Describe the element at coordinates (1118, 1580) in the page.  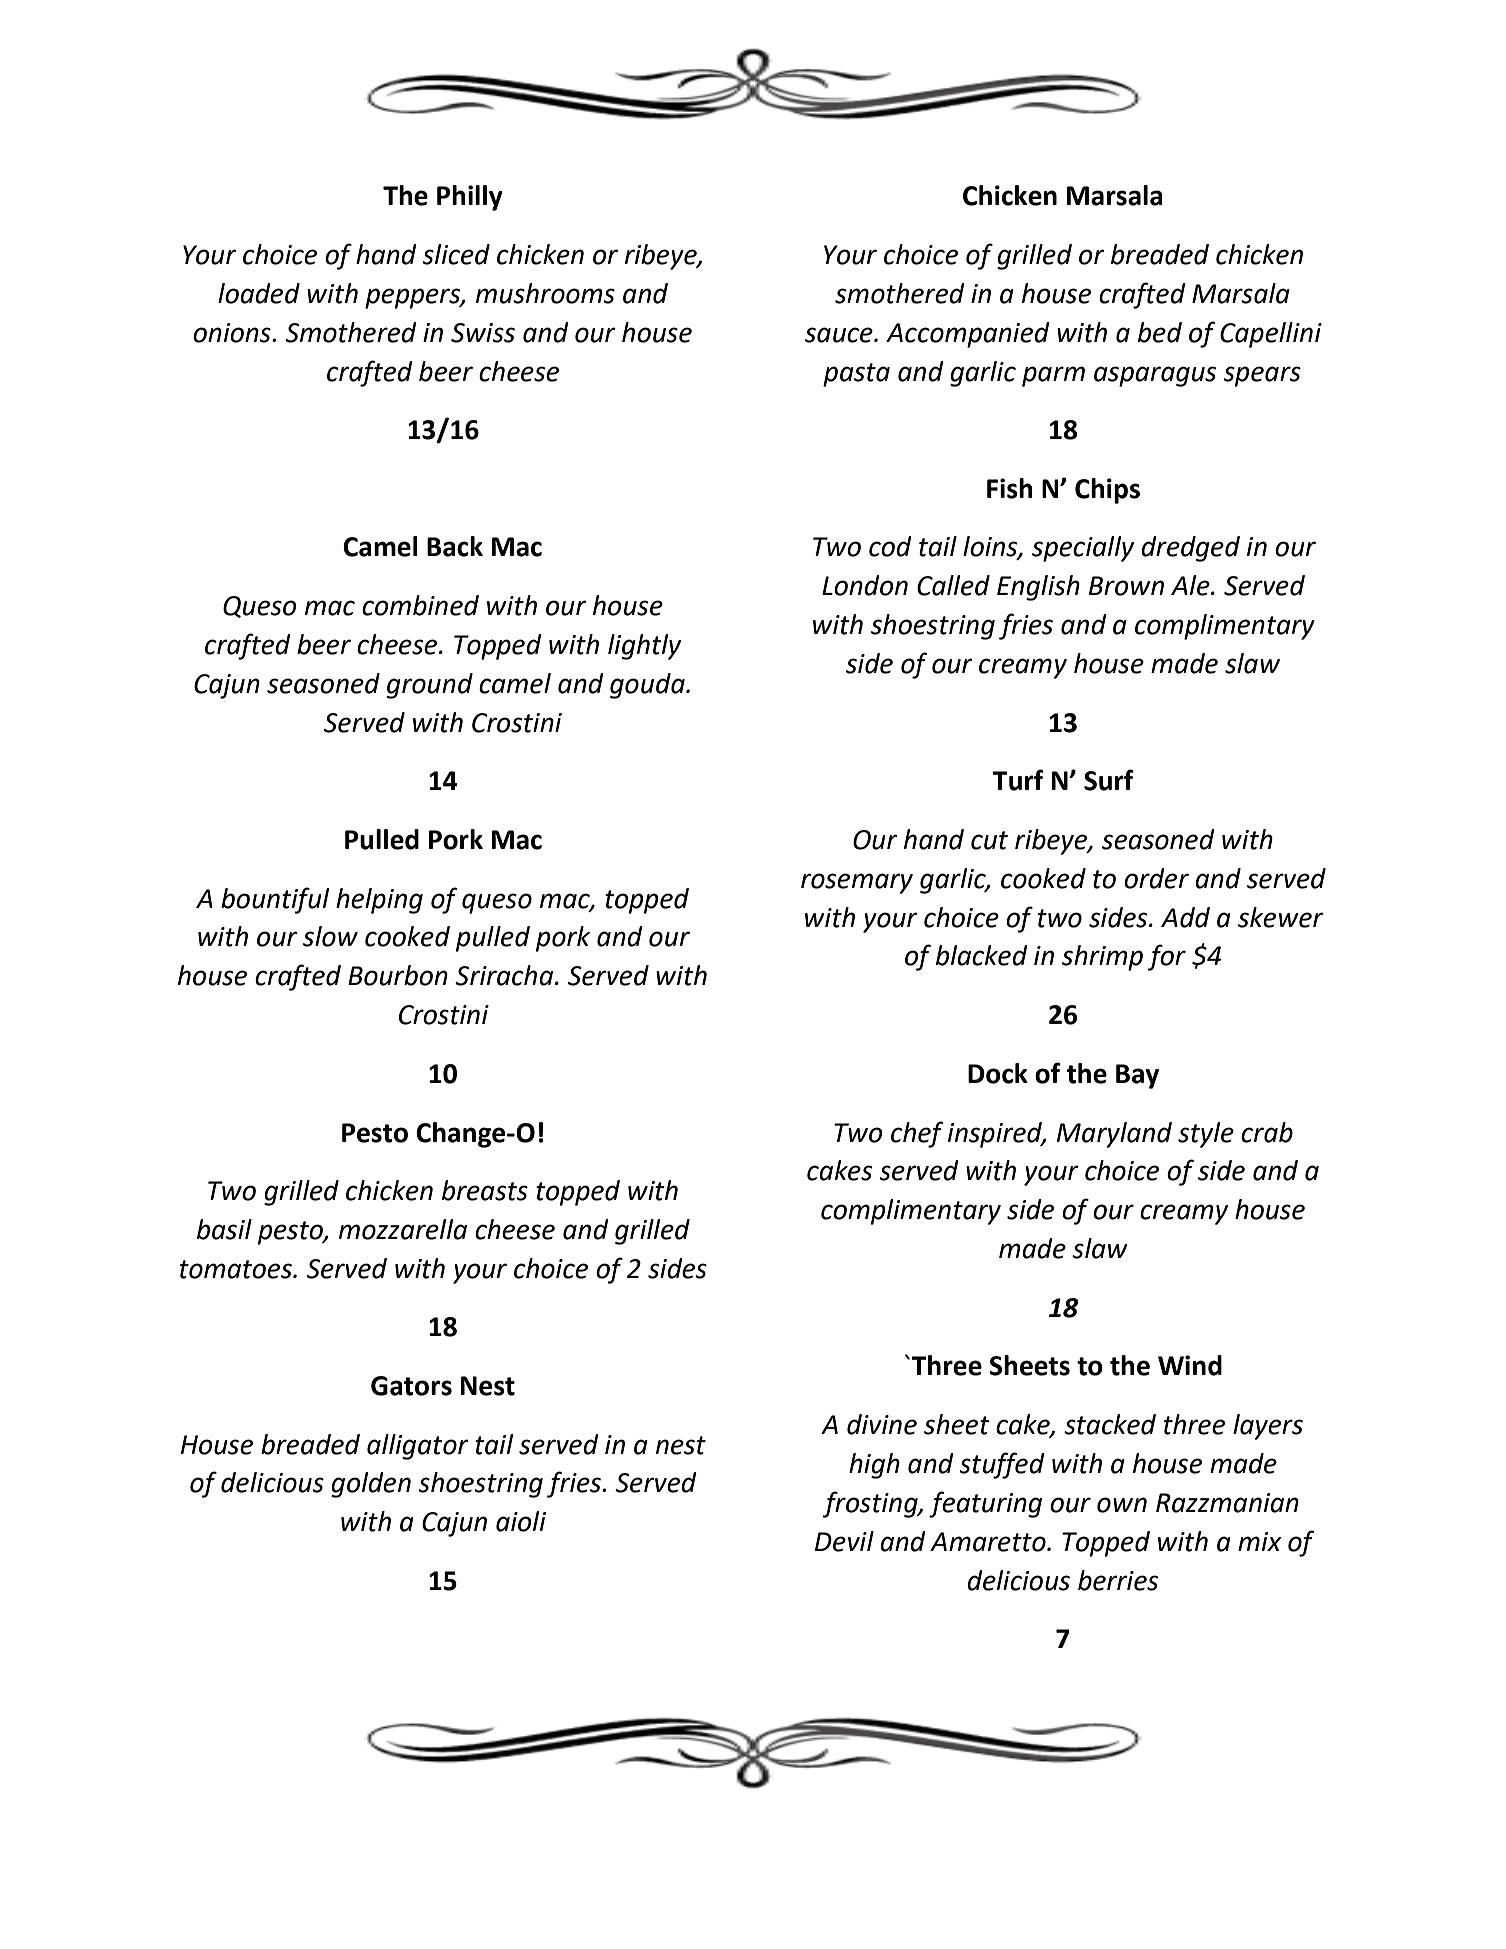
I see `berries` at that location.
